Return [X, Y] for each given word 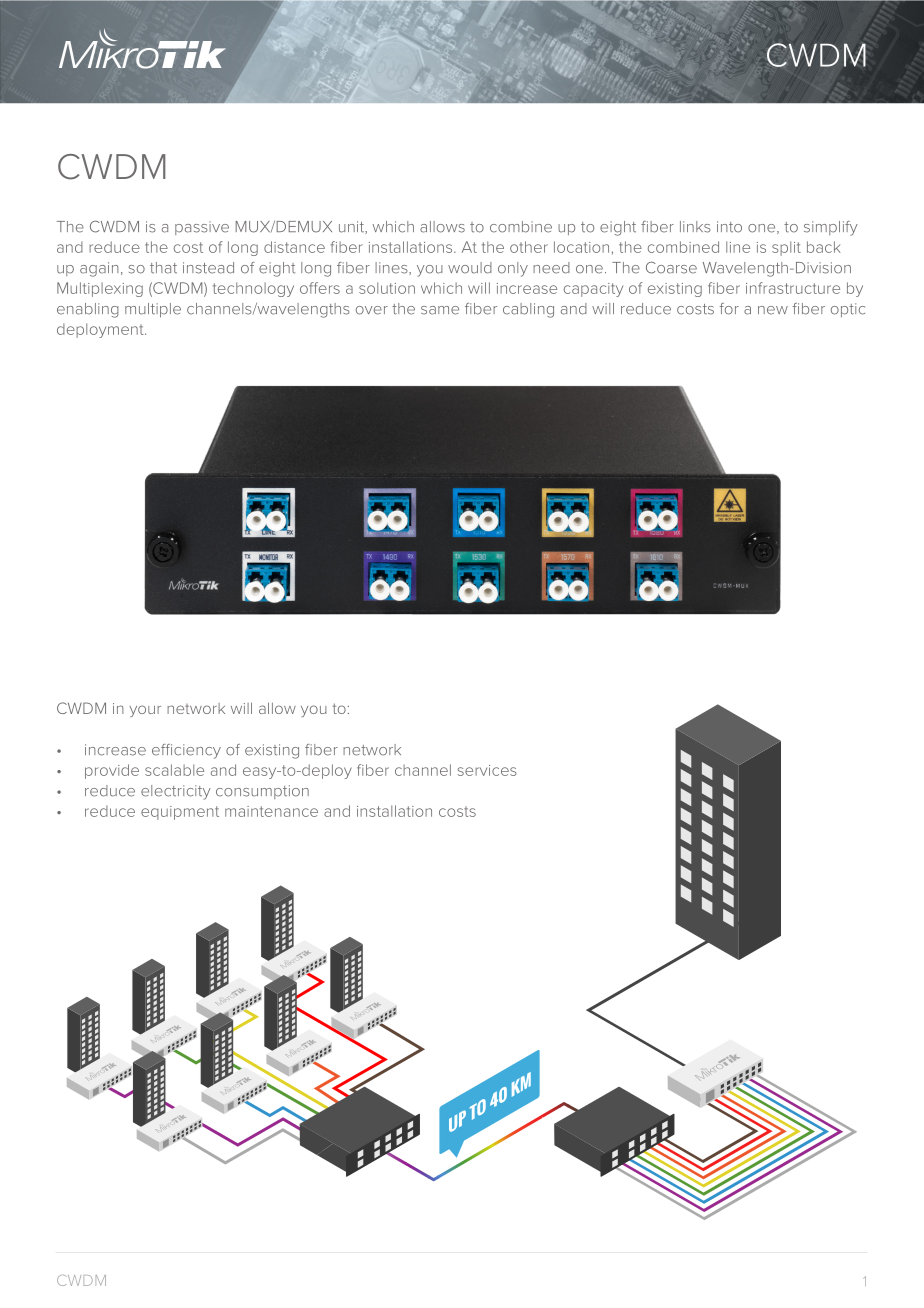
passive [202, 228]
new [773, 310]
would [470, 268]
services [487, 770]
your [145, 711]
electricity [176, 792]
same [440, 310]
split [786, 248]
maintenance [271, 811]
